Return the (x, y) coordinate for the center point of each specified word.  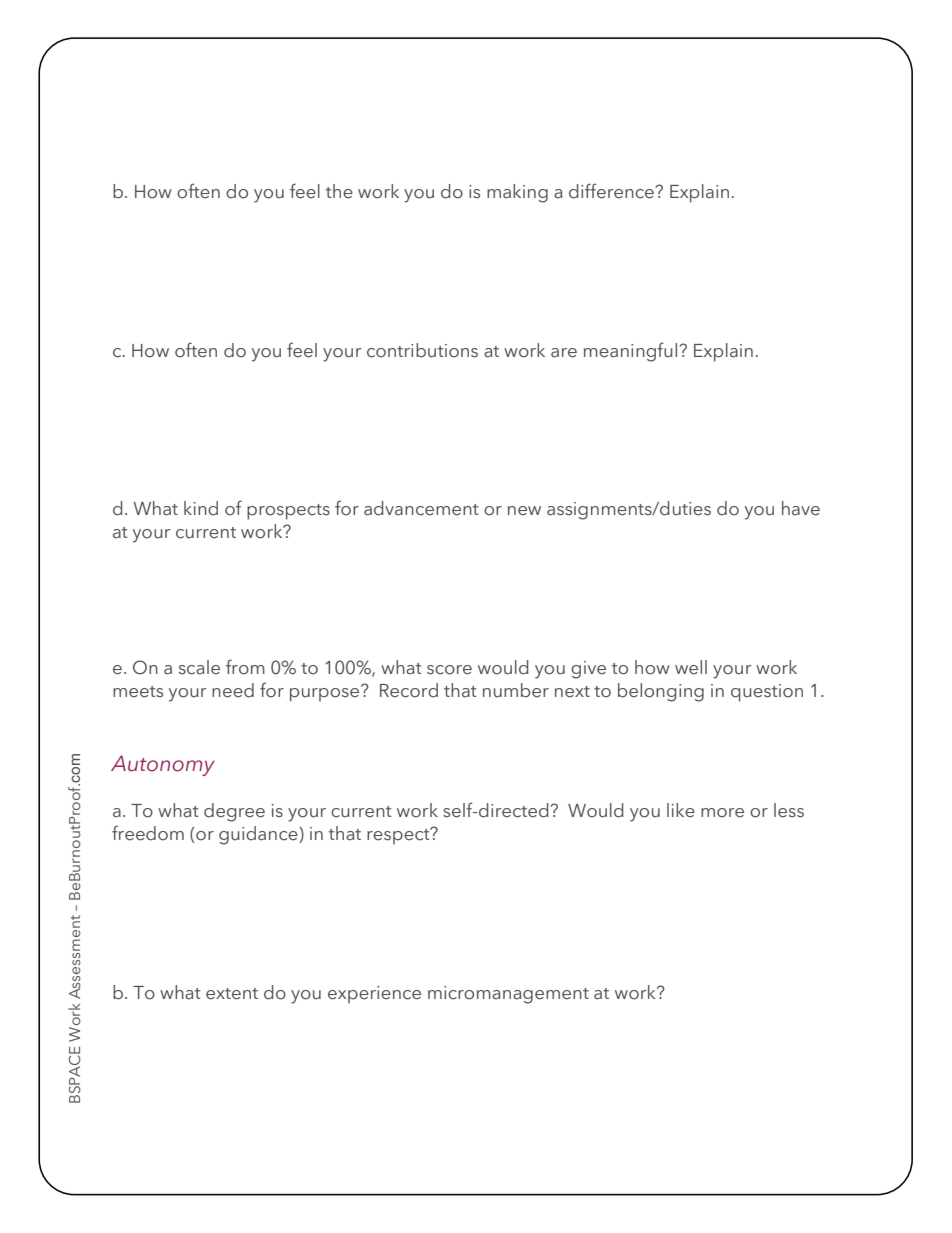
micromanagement (508, 995)
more (722, 813)
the (339, 191)
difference (612, 191)
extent (232, 994)
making (517, 193)
